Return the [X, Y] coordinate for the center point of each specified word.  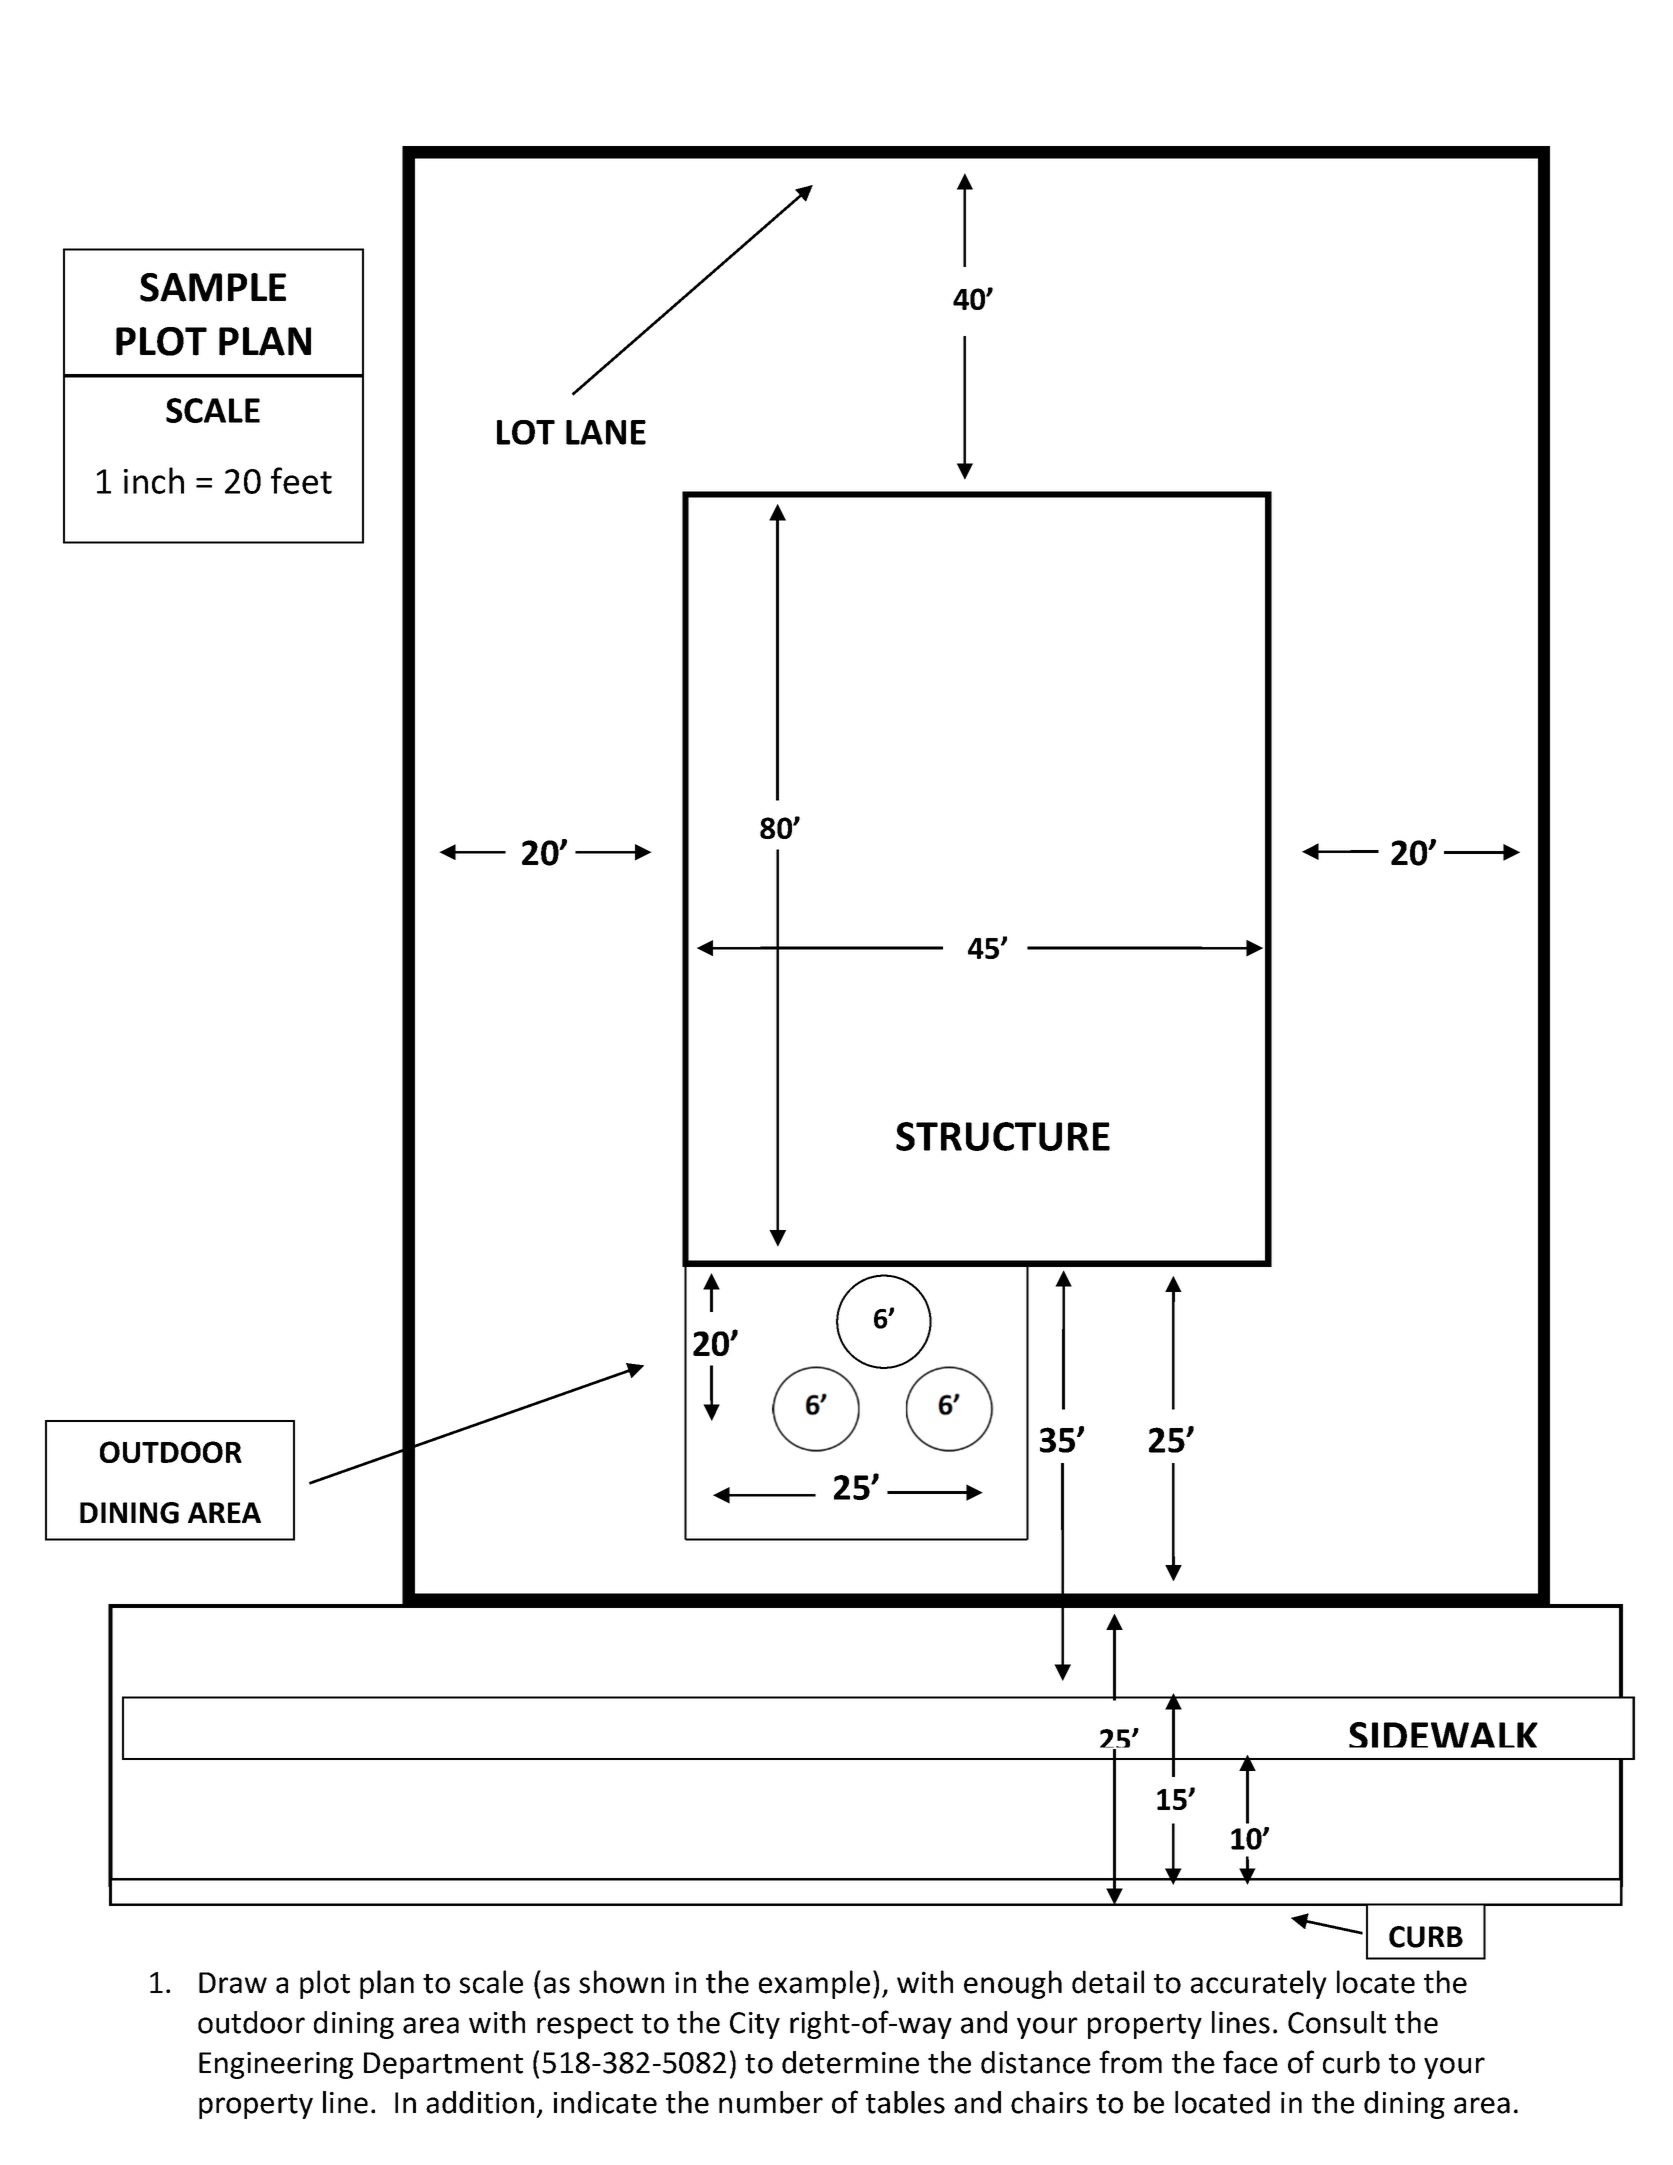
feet [301, 480]
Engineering [276, 2065]
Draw [233, 1983]
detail [1108, 1982]
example [814, 1984]
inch [154, 480]
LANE [606, 432]
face [1250, 2062]
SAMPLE [213, 287]
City [755, 2025]
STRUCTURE [1003, 1136]
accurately [1259, 1984]
